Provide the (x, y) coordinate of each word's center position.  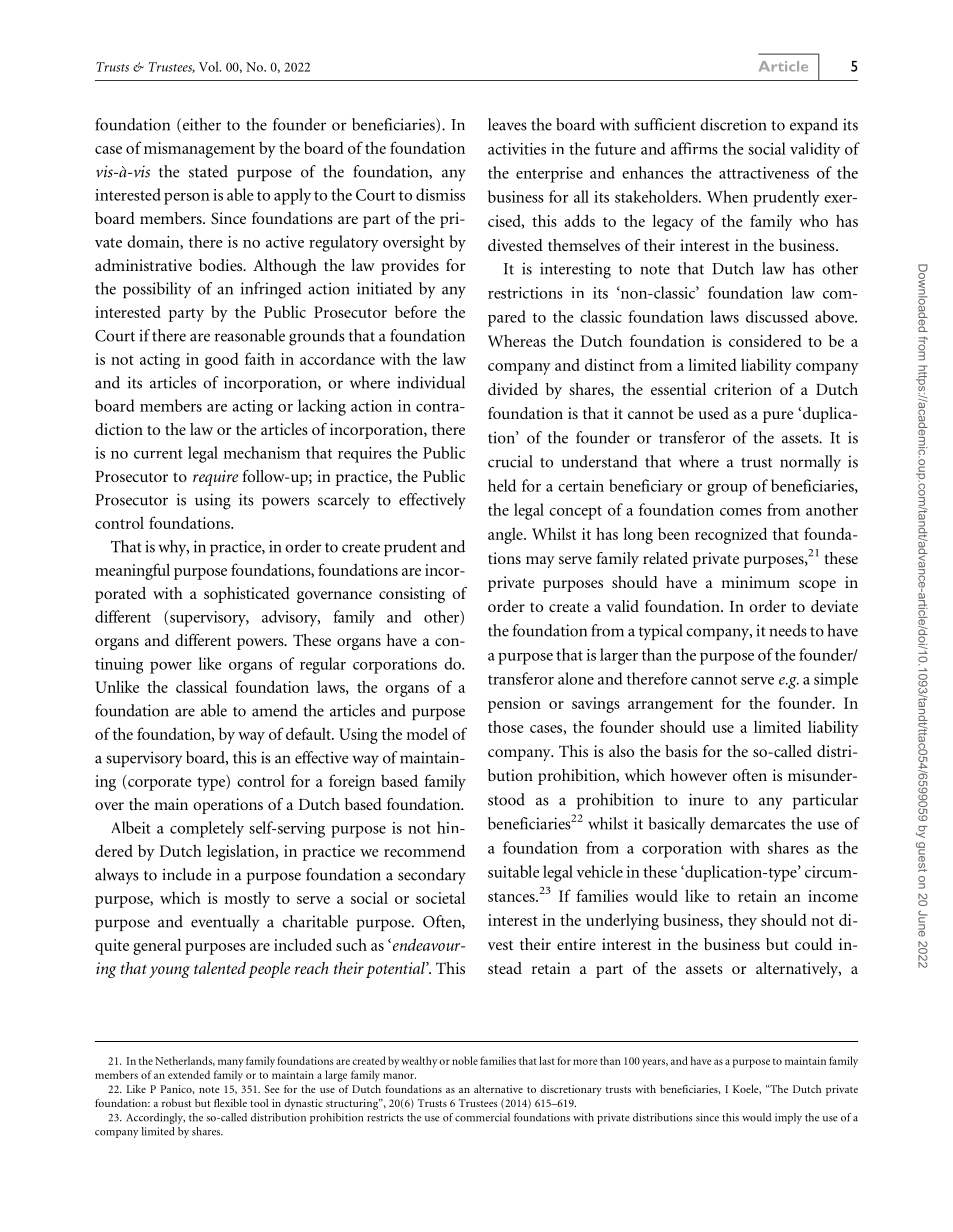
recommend (424, 850)
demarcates (747, 823)
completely (207, 829)
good (222, 360)
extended (189, 1074)
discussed (777, 316)
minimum (755, 582)
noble (465, 1060)
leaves (507, 124)
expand (814, 126)
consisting (412, 595)
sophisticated (247, 595)
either (202, 124)
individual (431, 382)
